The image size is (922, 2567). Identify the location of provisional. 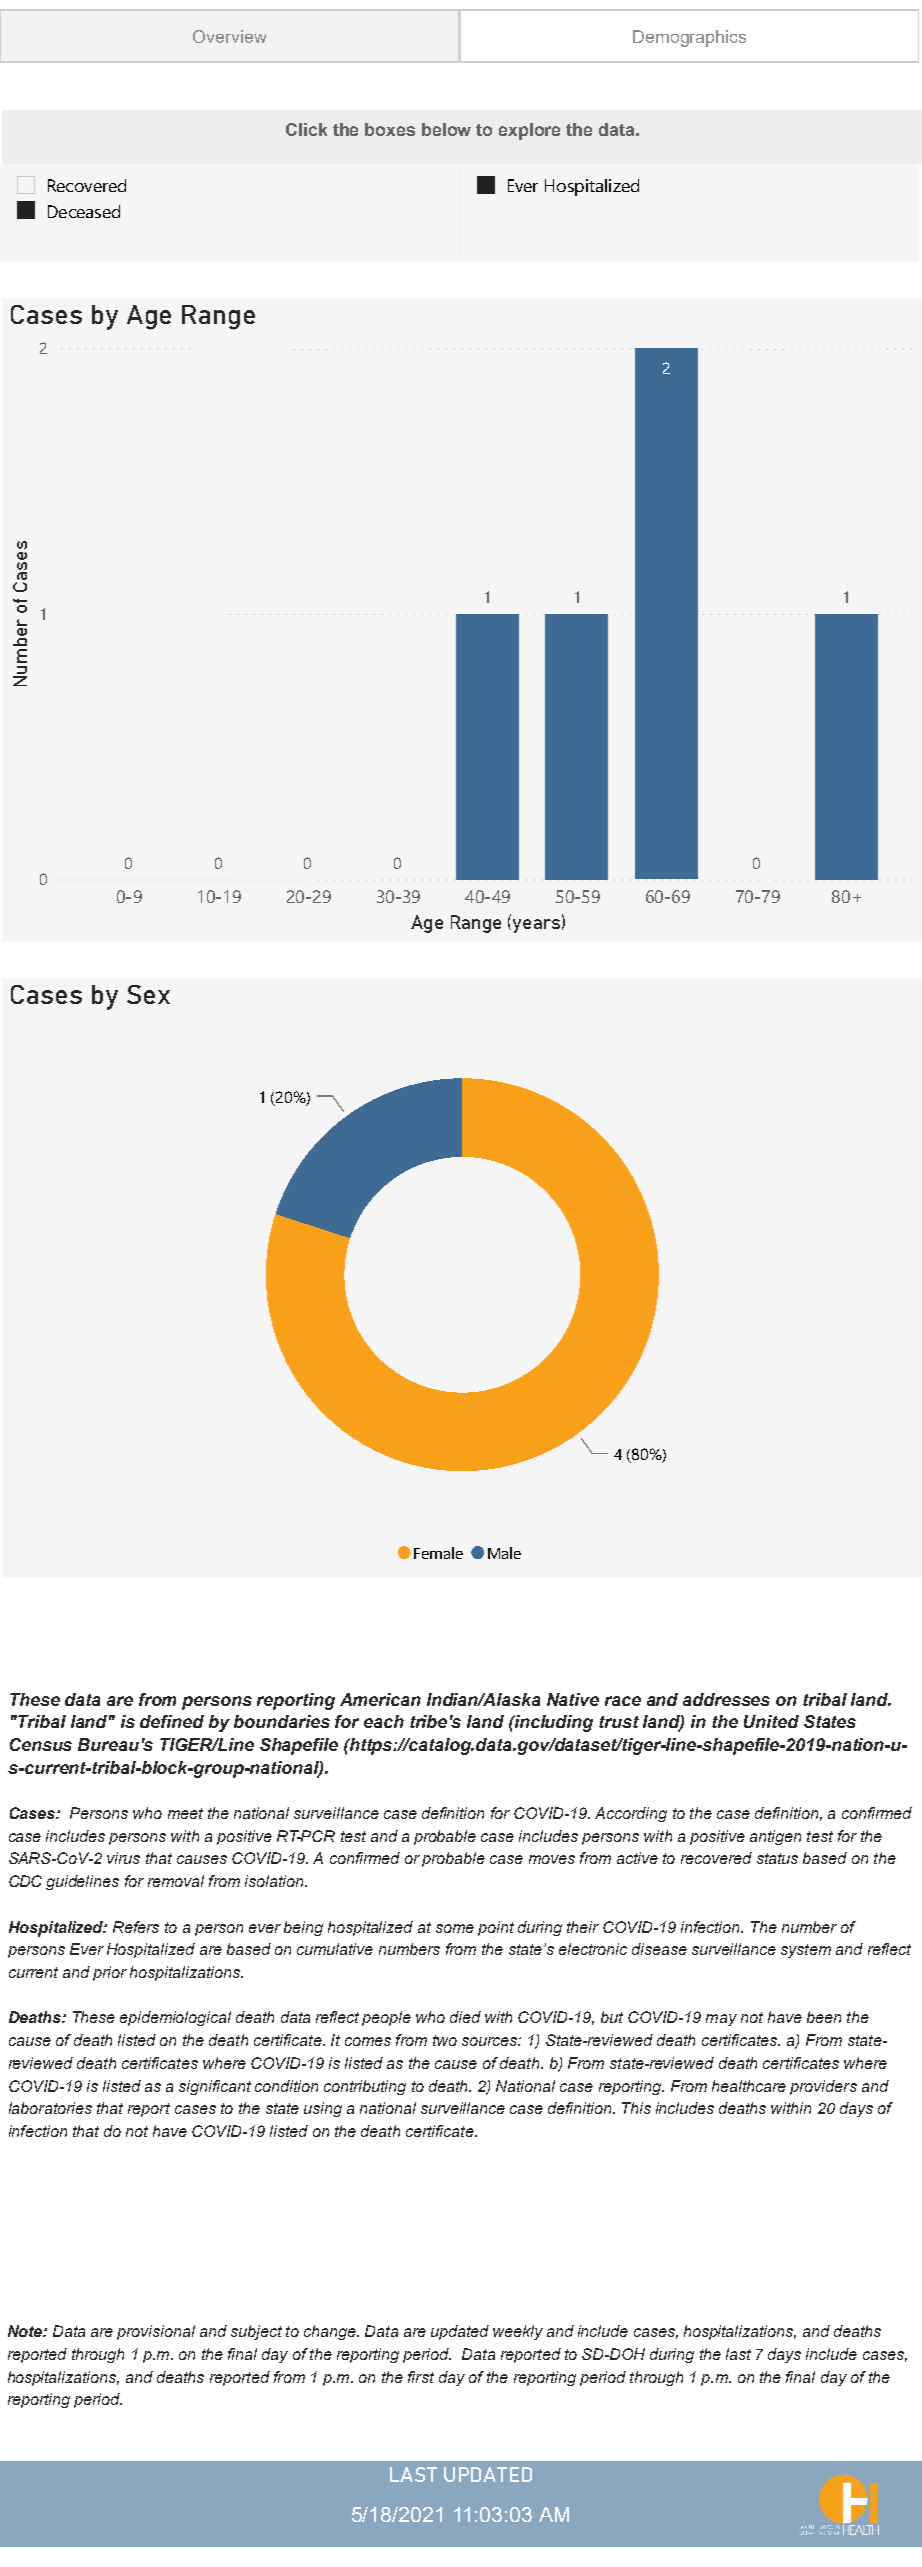
(156, 2332).
